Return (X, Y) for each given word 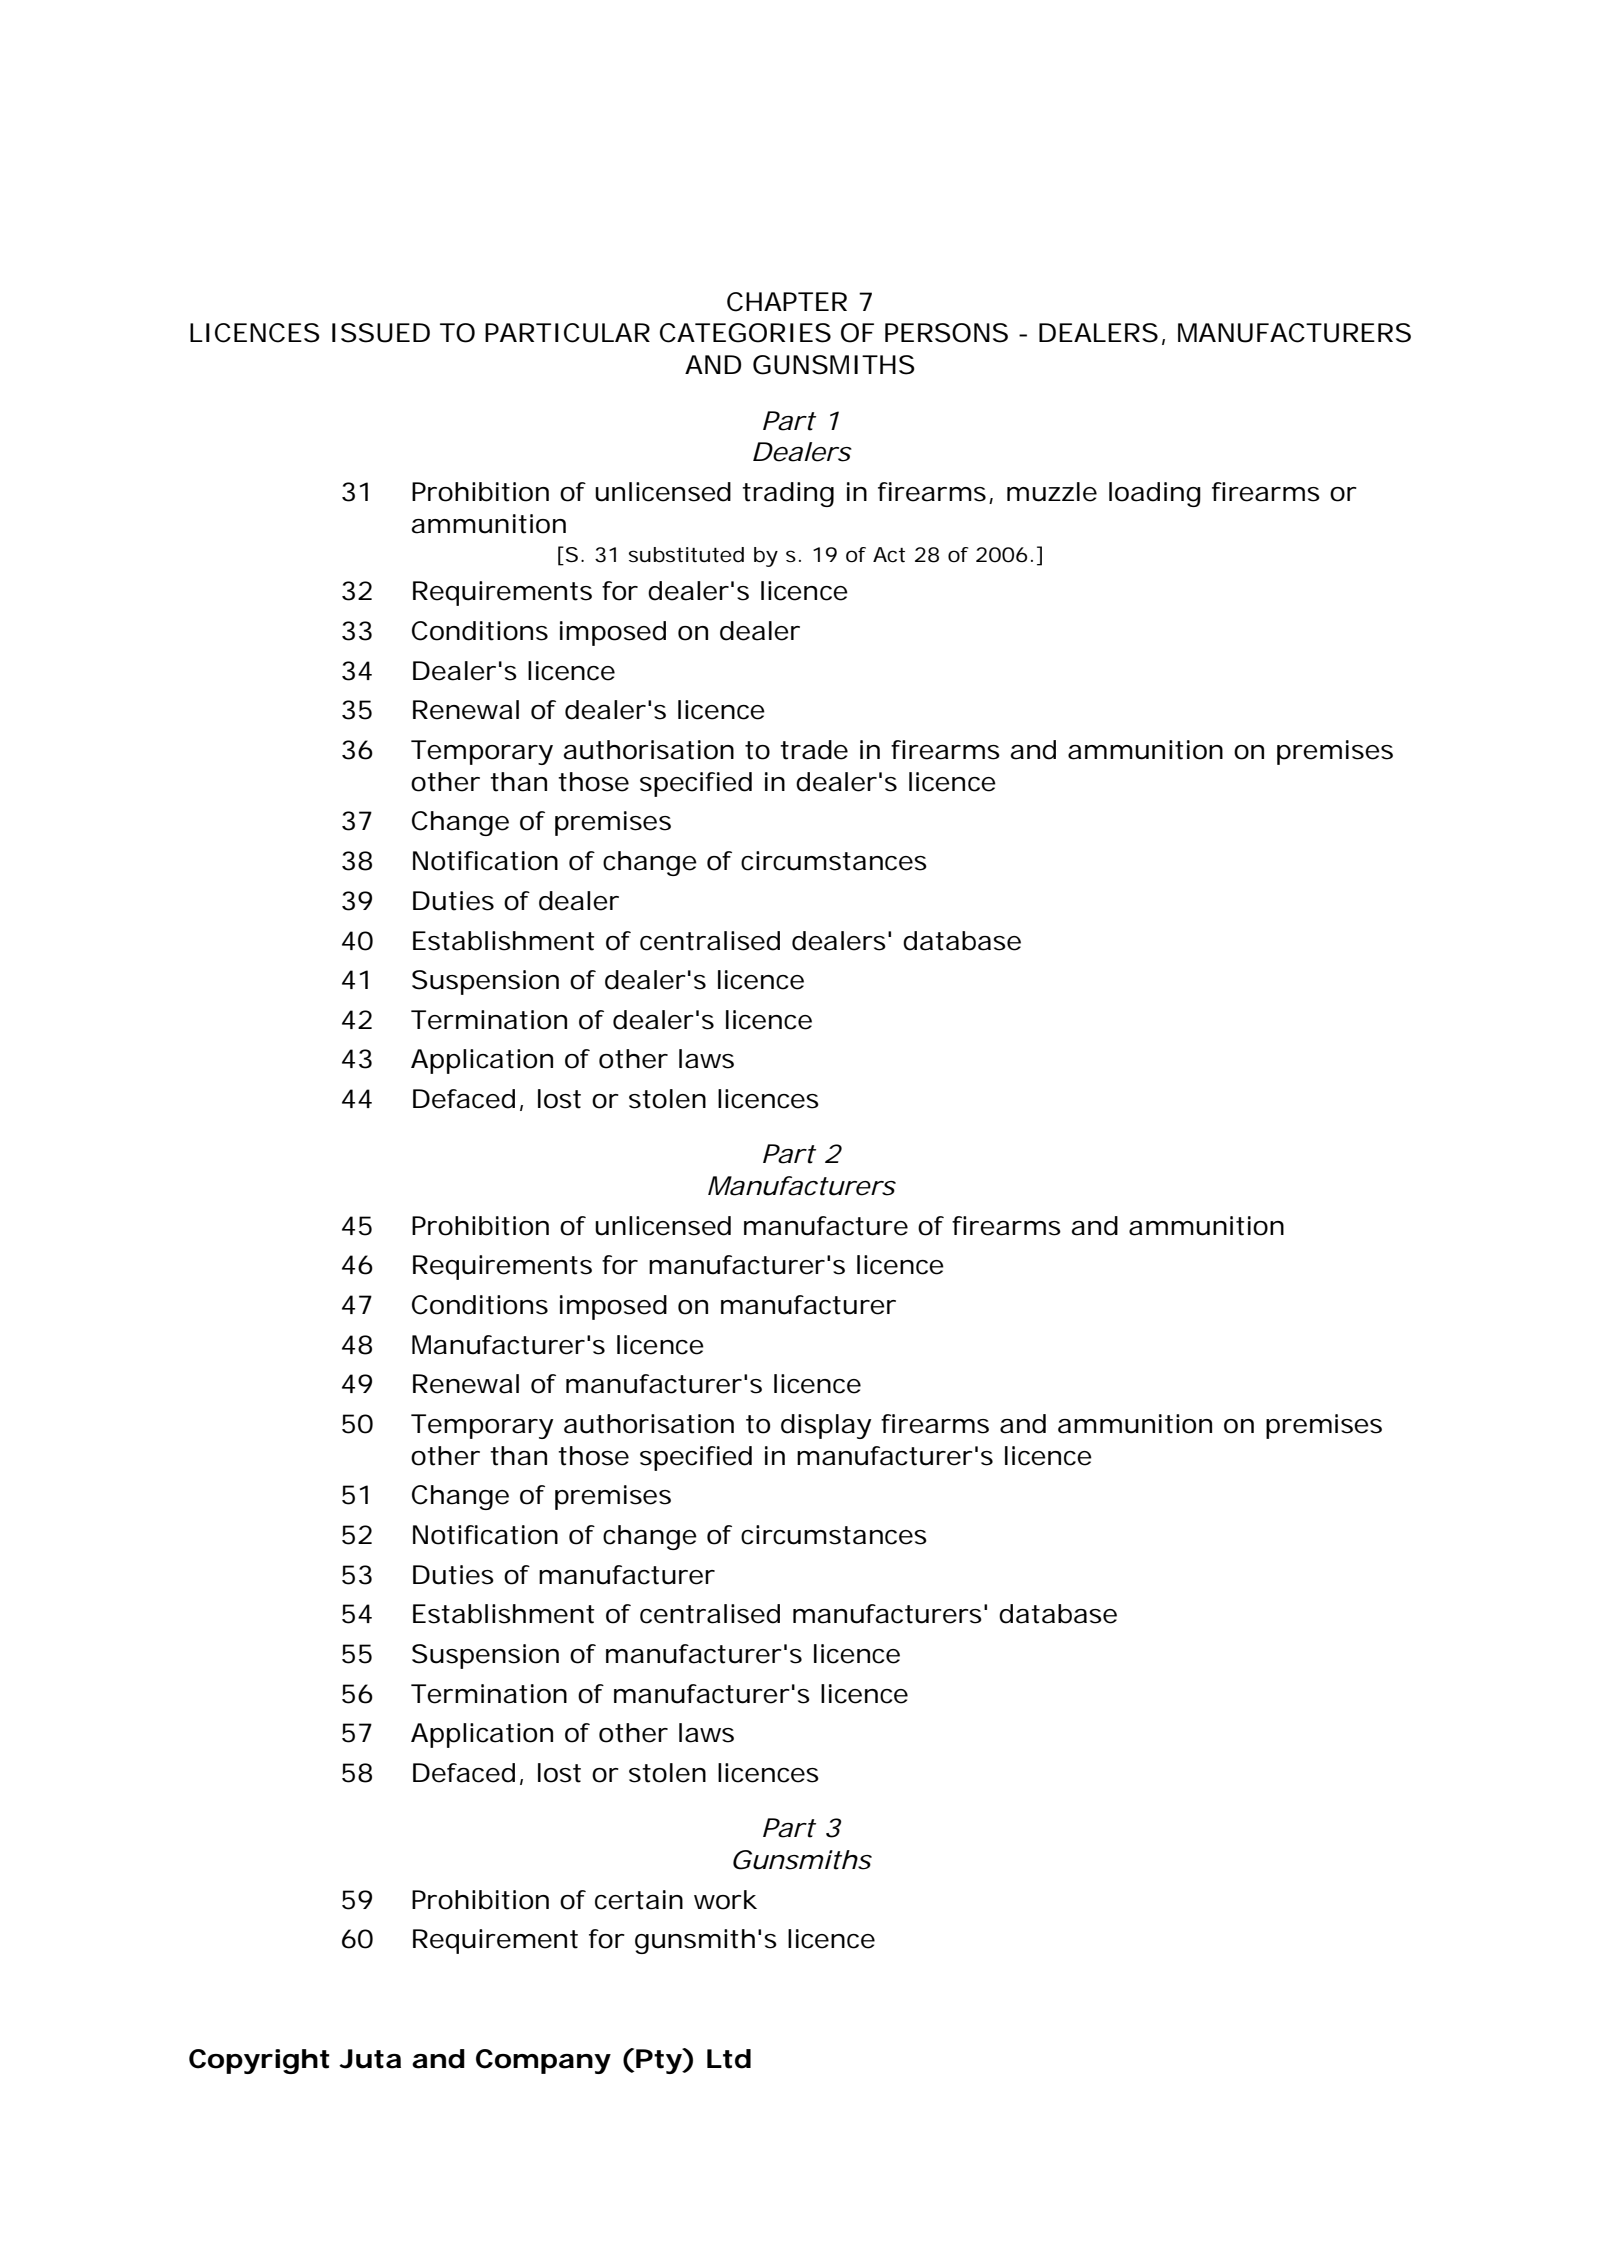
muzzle (1052, 492)
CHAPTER (787, 302)
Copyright (259, 2061)
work (725, 1900)
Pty (658, 2061)
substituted (686, 555)
